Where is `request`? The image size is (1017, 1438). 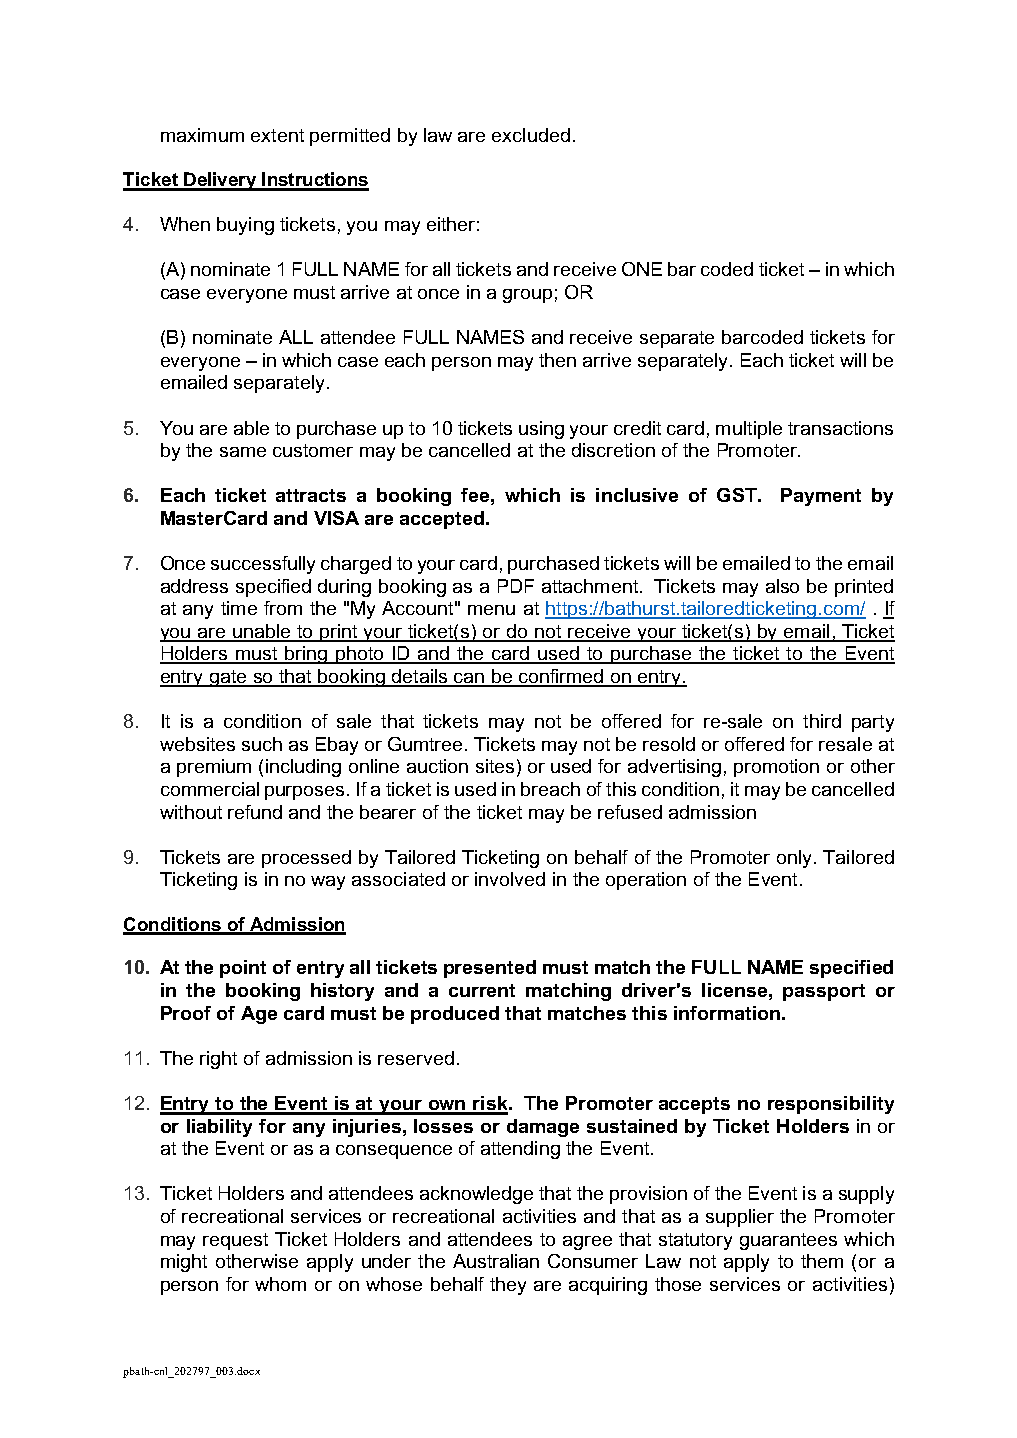
request is located at coordinates (235, 1241).
